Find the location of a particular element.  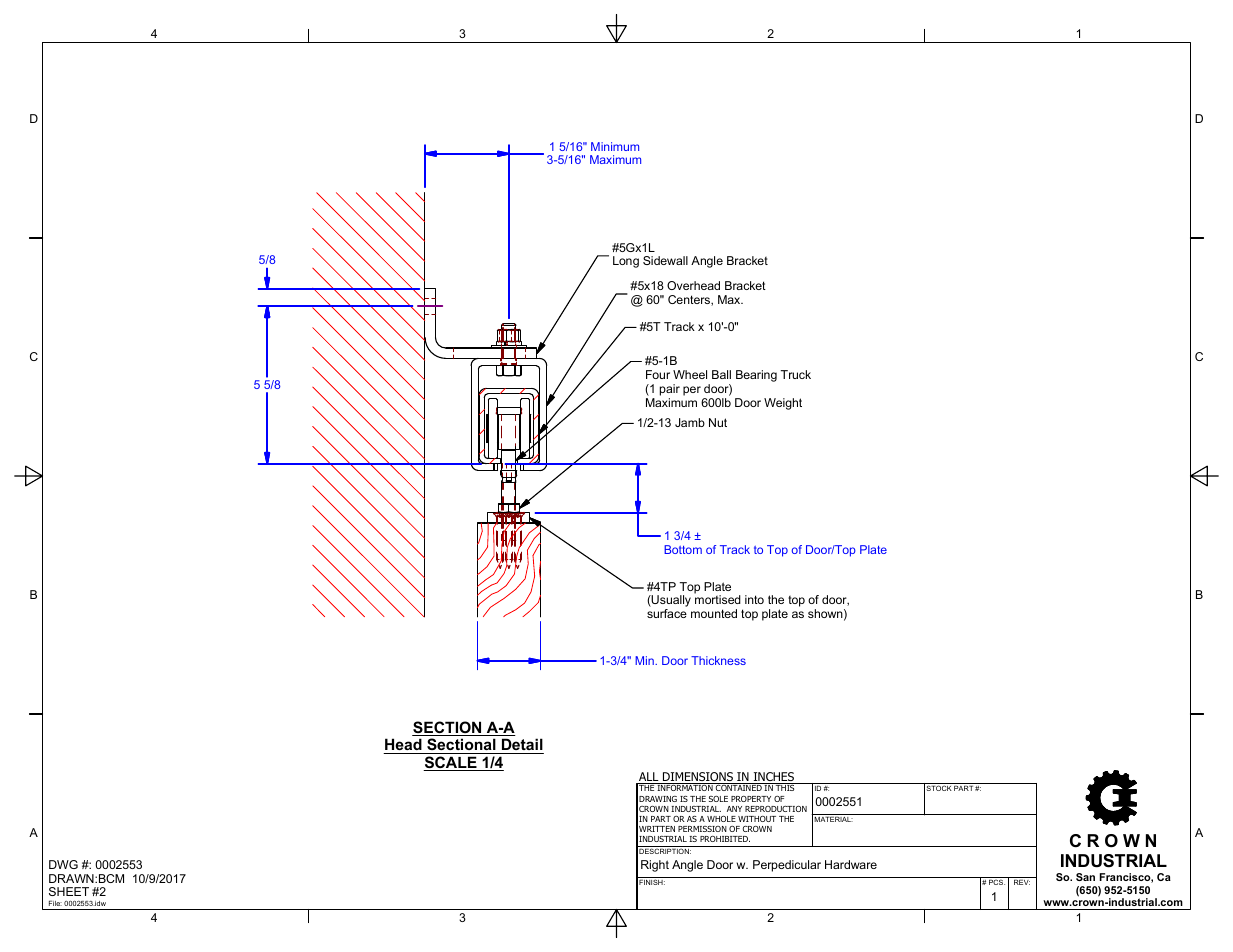

Bottom is located at coordinates (683, 549).
